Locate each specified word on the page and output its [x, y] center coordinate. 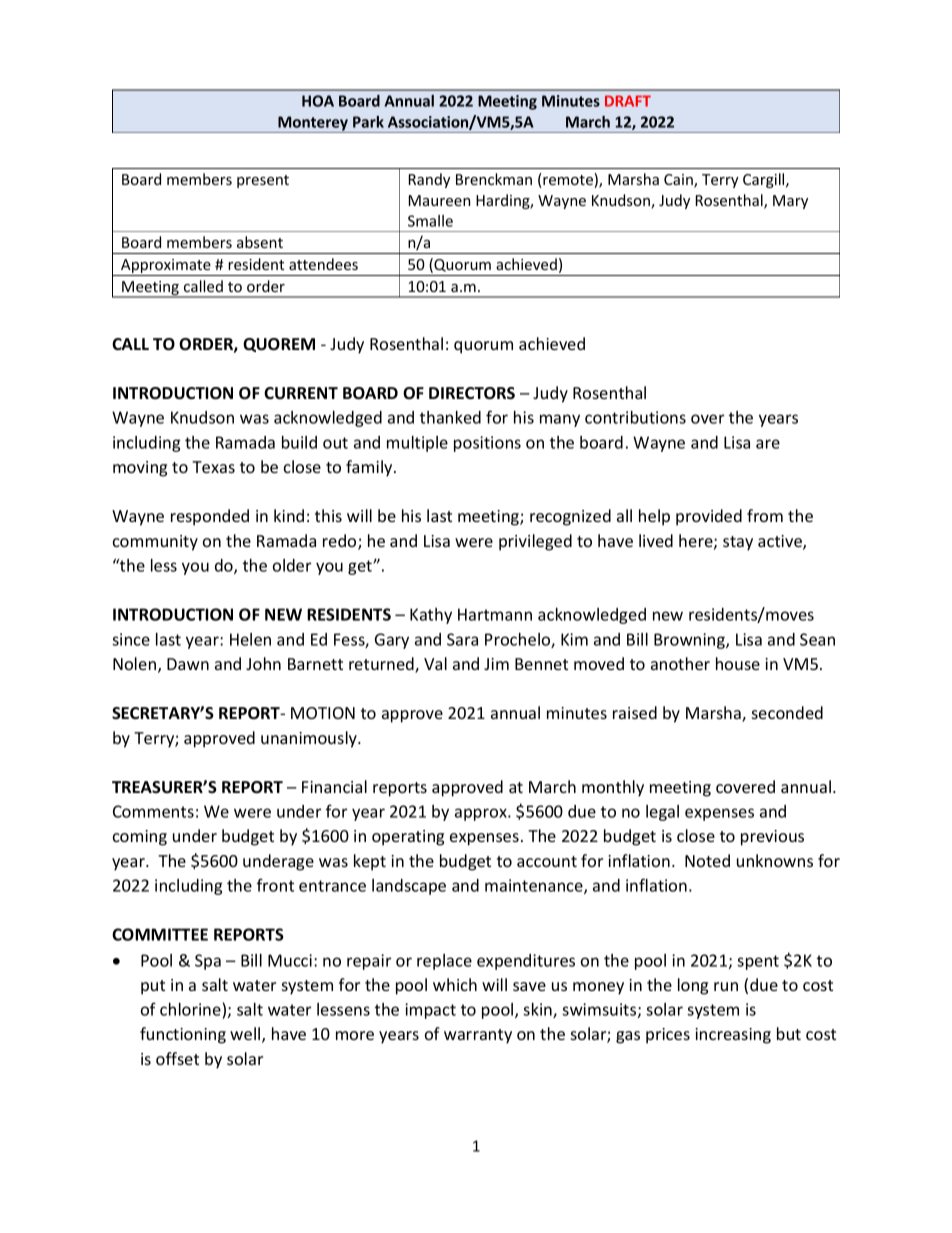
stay [738, 543]
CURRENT [301, 393]
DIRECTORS [472, 393]
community [155, 543]
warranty [478, 1036]
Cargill [765, 180]
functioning [183, 1035]
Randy [429, 180]
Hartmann [495, 614]
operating [408, 838]
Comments [153, 811]
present [263, 181]
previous [772, 838]
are [768, 444]
